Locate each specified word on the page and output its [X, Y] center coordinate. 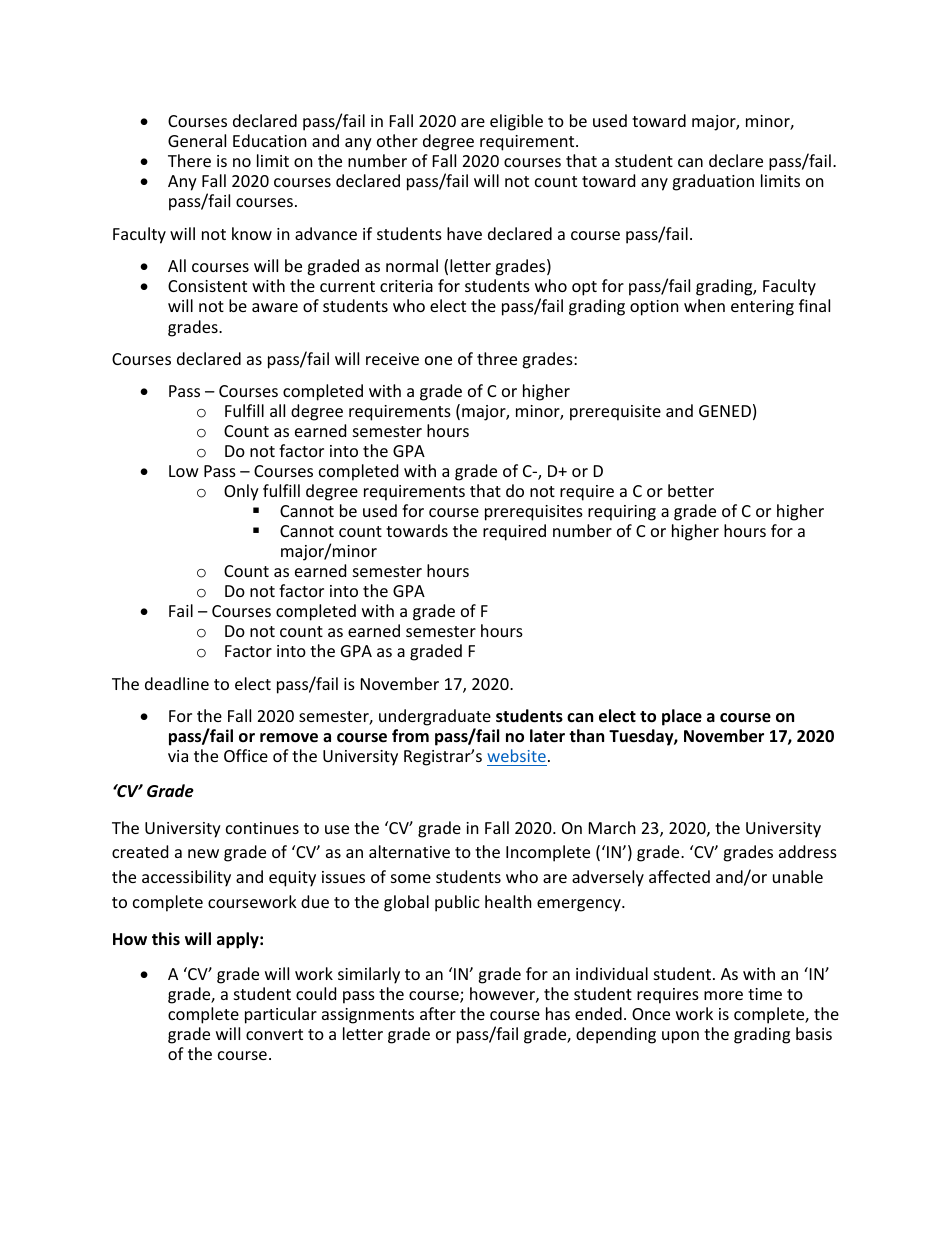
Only [241, 492]
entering [762, 308]
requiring [622, 513]
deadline [177, 683]
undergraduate [435, 719]
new [203, 853]
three [497, 358]
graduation [713, 182]
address [808, 851]
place [682, 717]
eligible [516, 122]
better [691, 490]
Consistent [207, 286]
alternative [409, 851]
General [197, 140]
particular [281, 1015]
